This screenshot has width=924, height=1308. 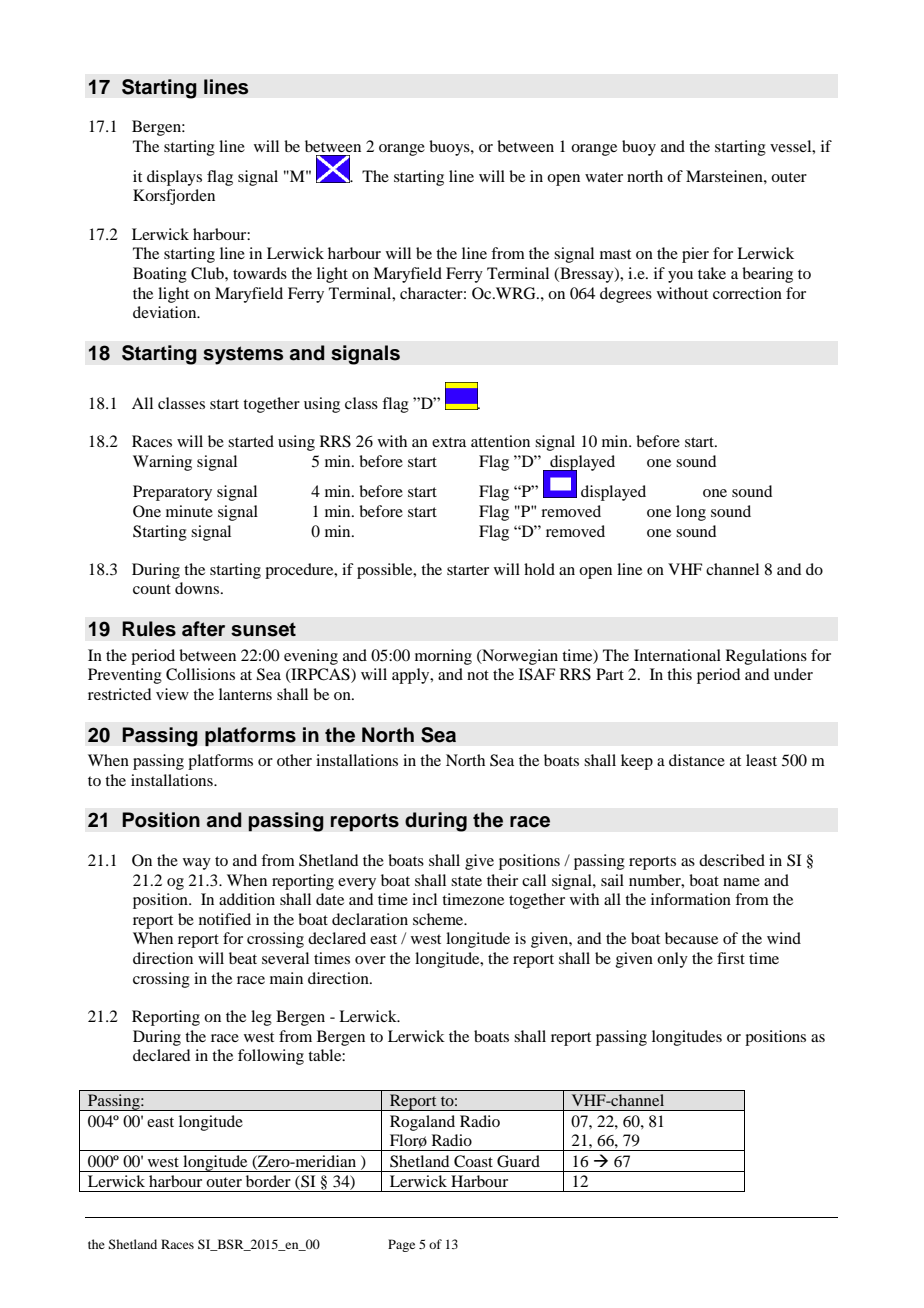 What do you see at coordinates (197, 864) in the screenshot?
I see `way` at bounding box center [197, 864].
